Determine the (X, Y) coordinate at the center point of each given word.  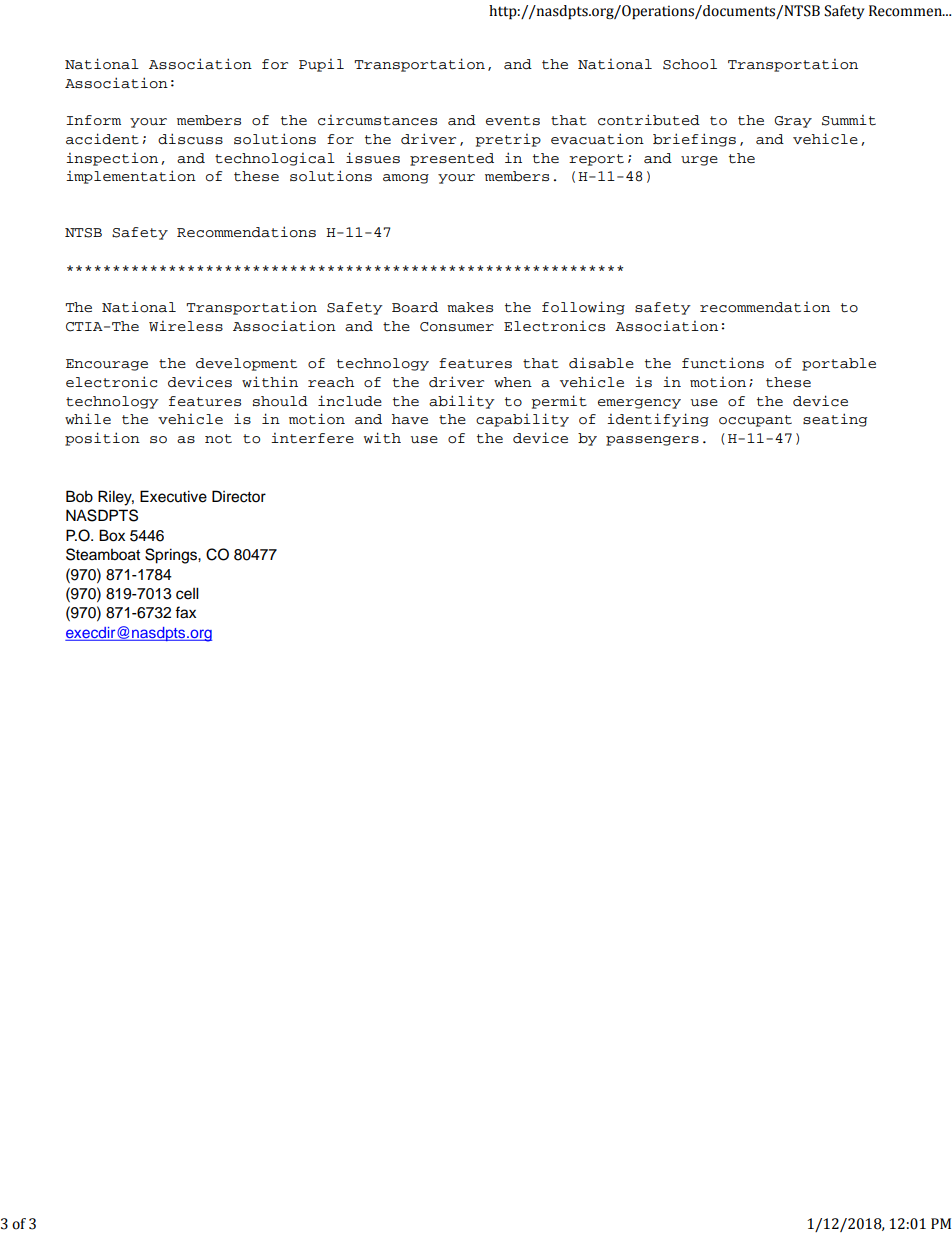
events (513, 121)
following (583, 308)
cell (187, 593)
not (218, 439)
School (690, 64)
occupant (755, 421)
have (410, 419)
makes (470, 307)
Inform (93, 120)
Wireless (186, 326)
